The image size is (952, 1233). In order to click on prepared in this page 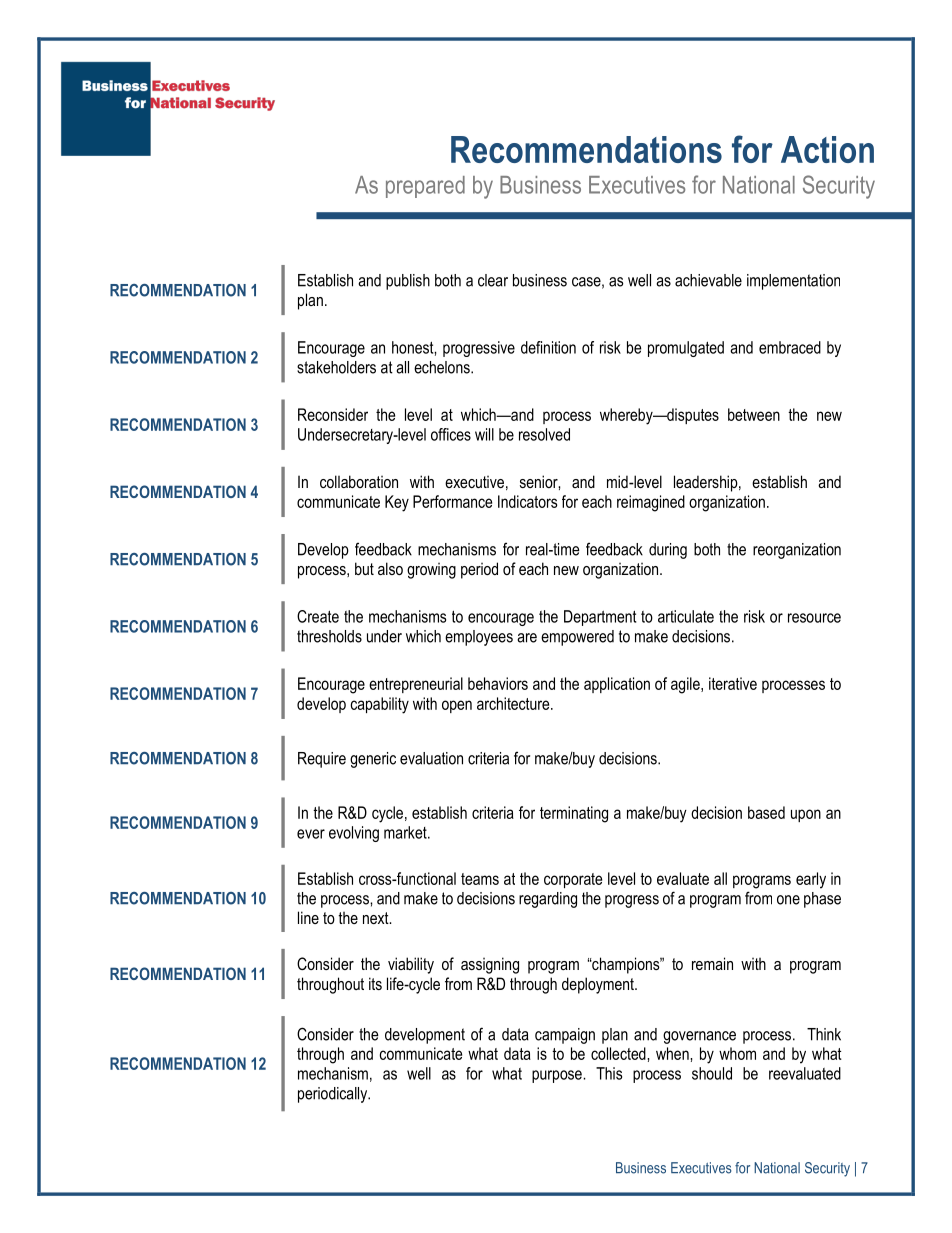, I will do `click(425, 187)`.
